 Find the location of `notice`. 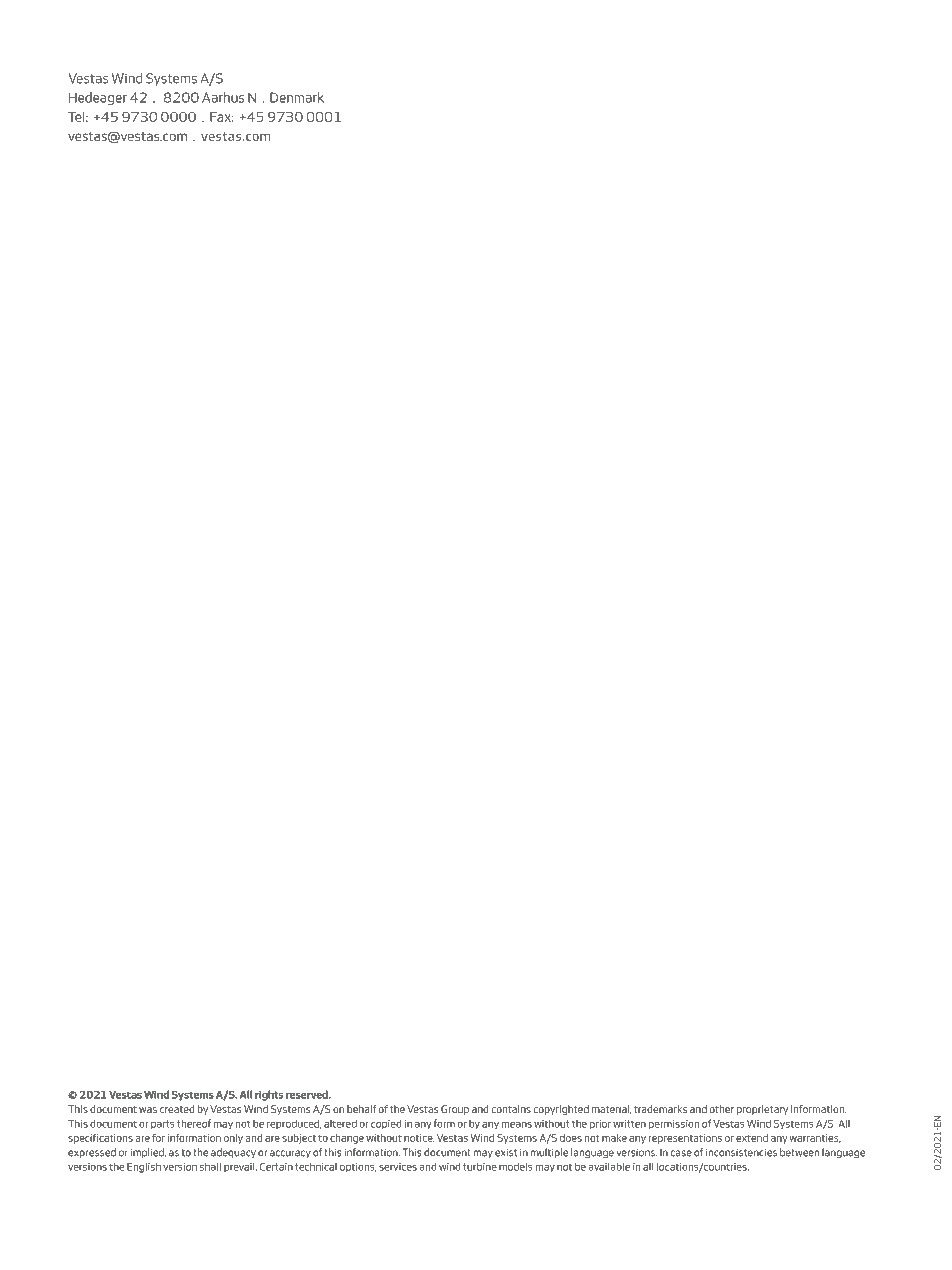

notice is located at coordinates (419, 1138).
